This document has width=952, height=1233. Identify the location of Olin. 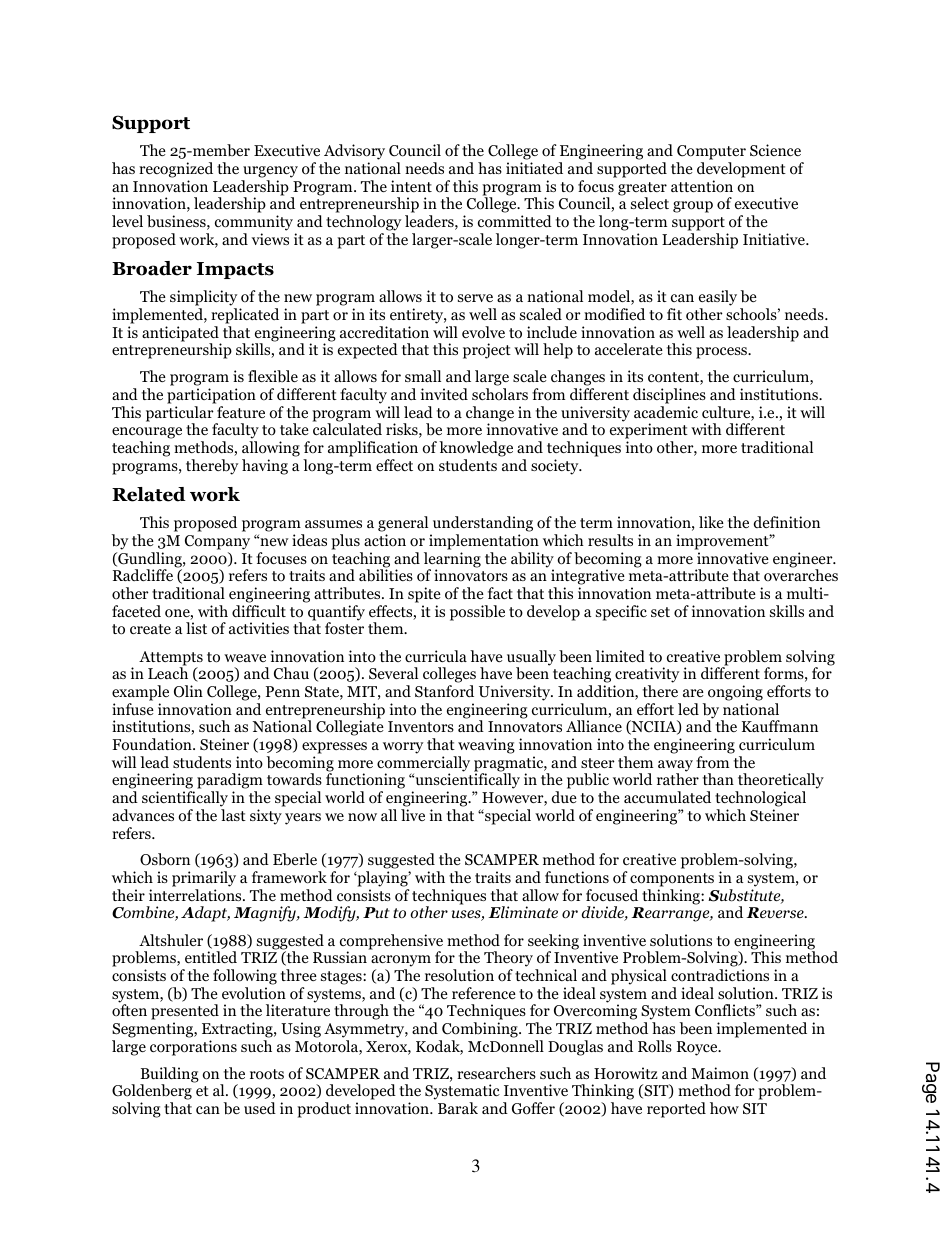
(188, 691).
